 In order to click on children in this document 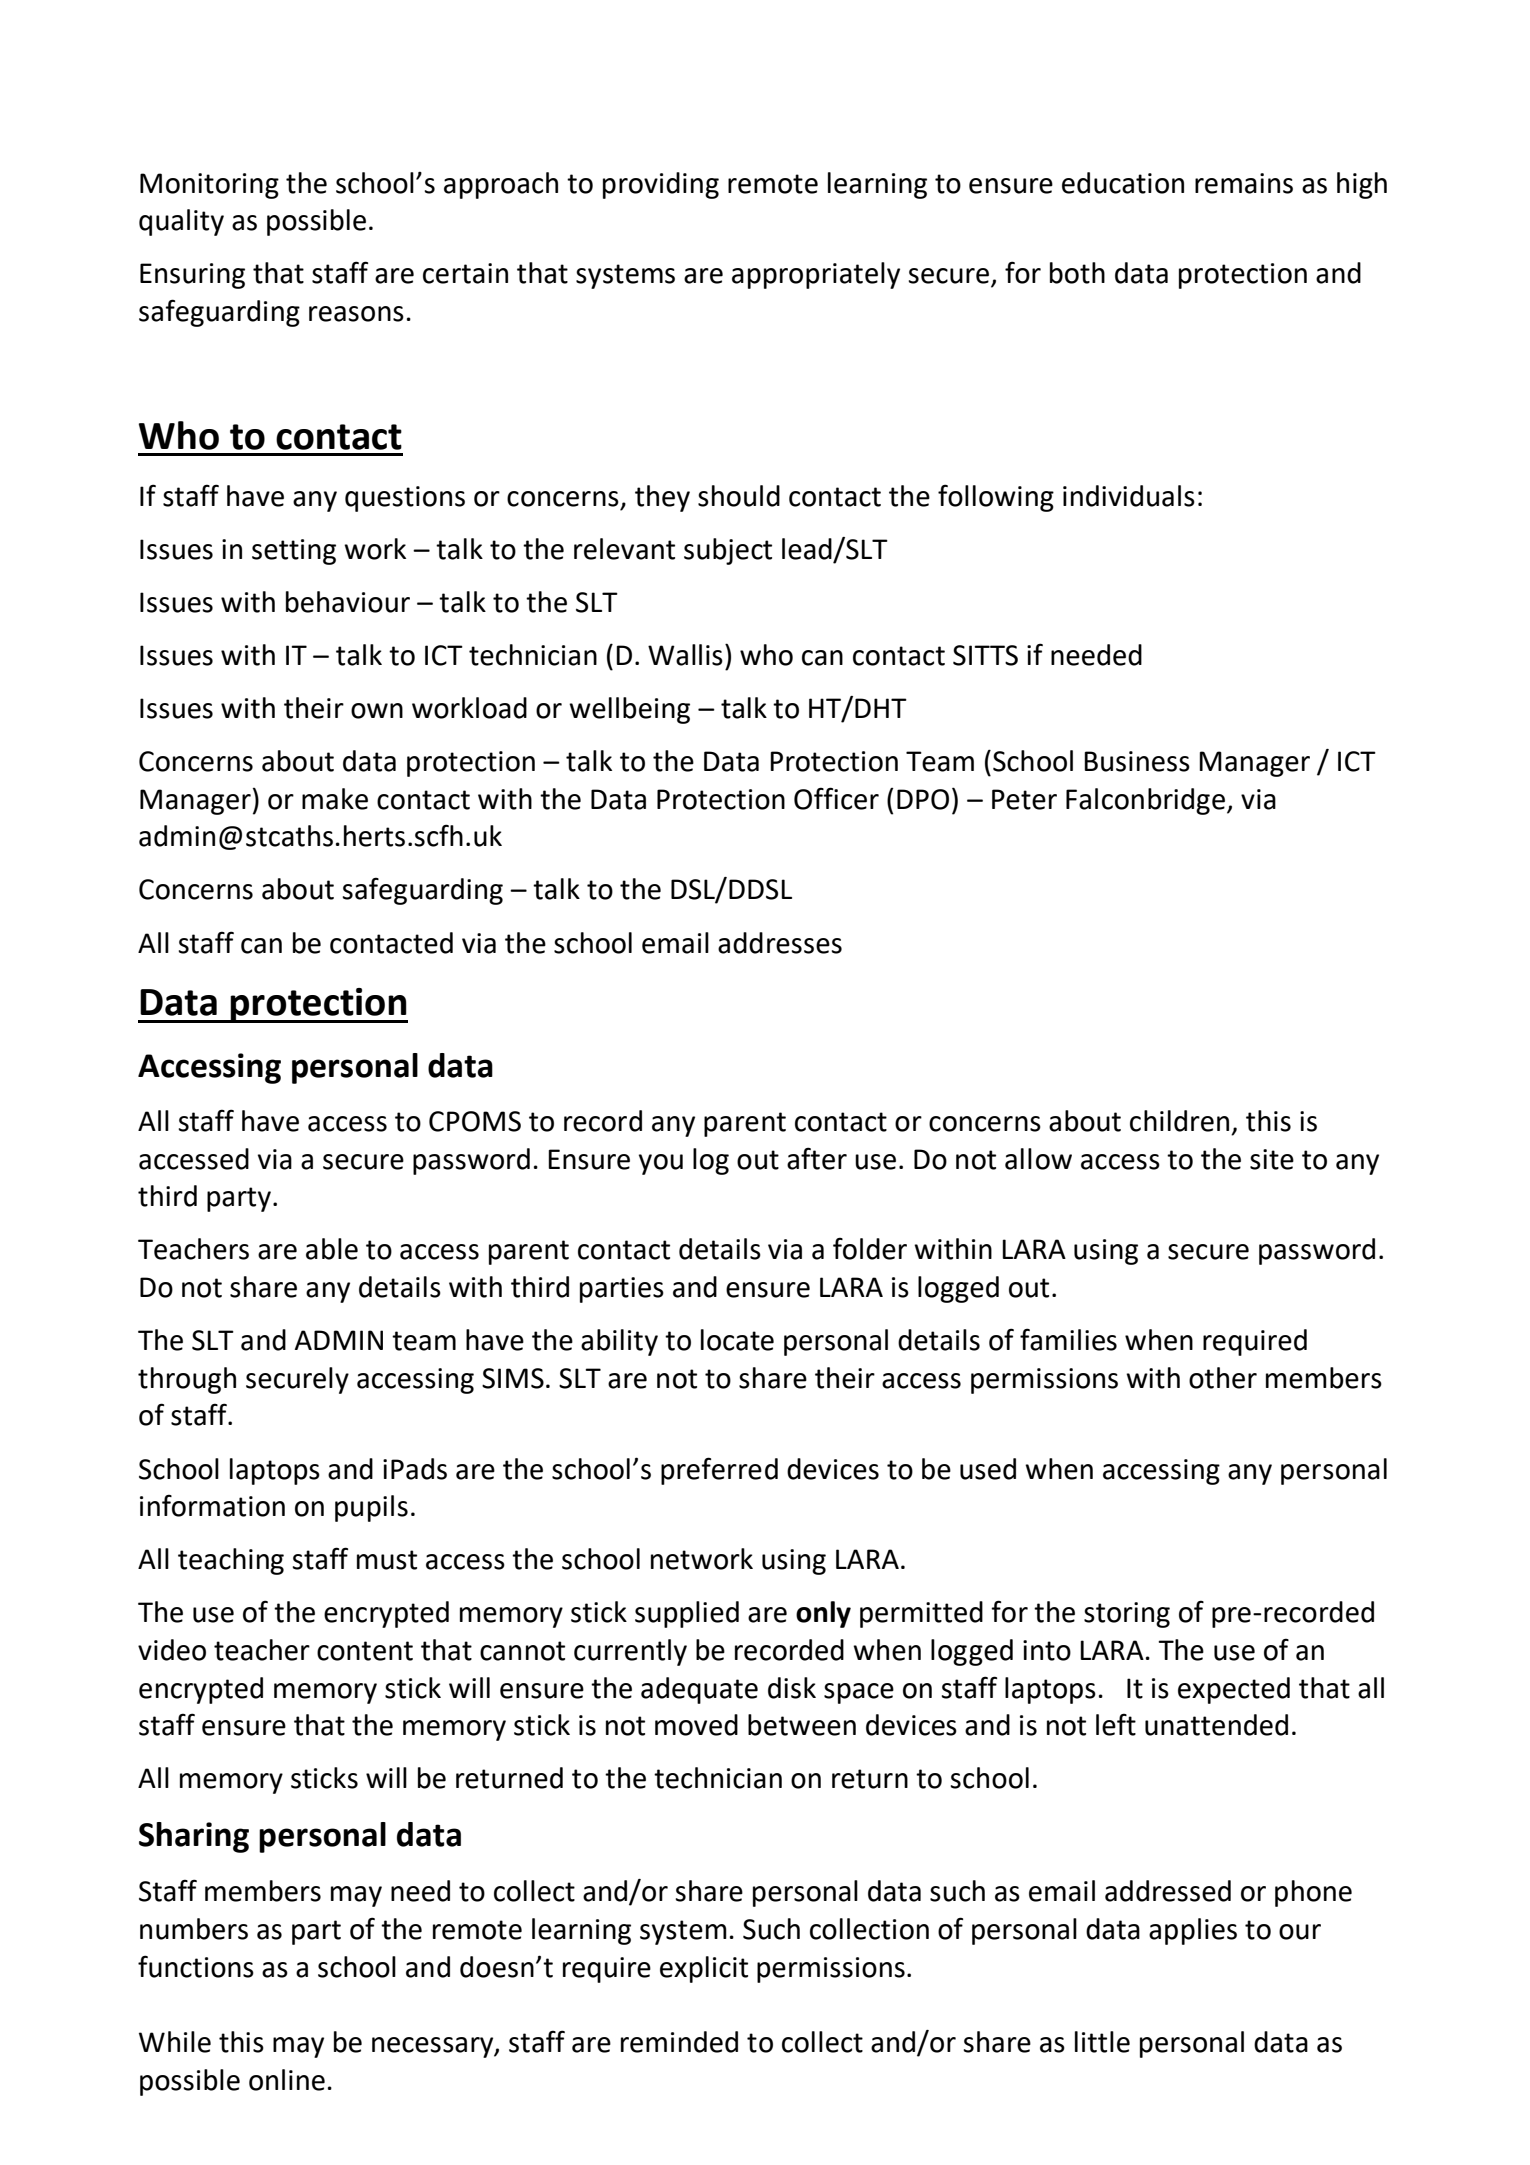, I will do `click(1179, 1121)`.
